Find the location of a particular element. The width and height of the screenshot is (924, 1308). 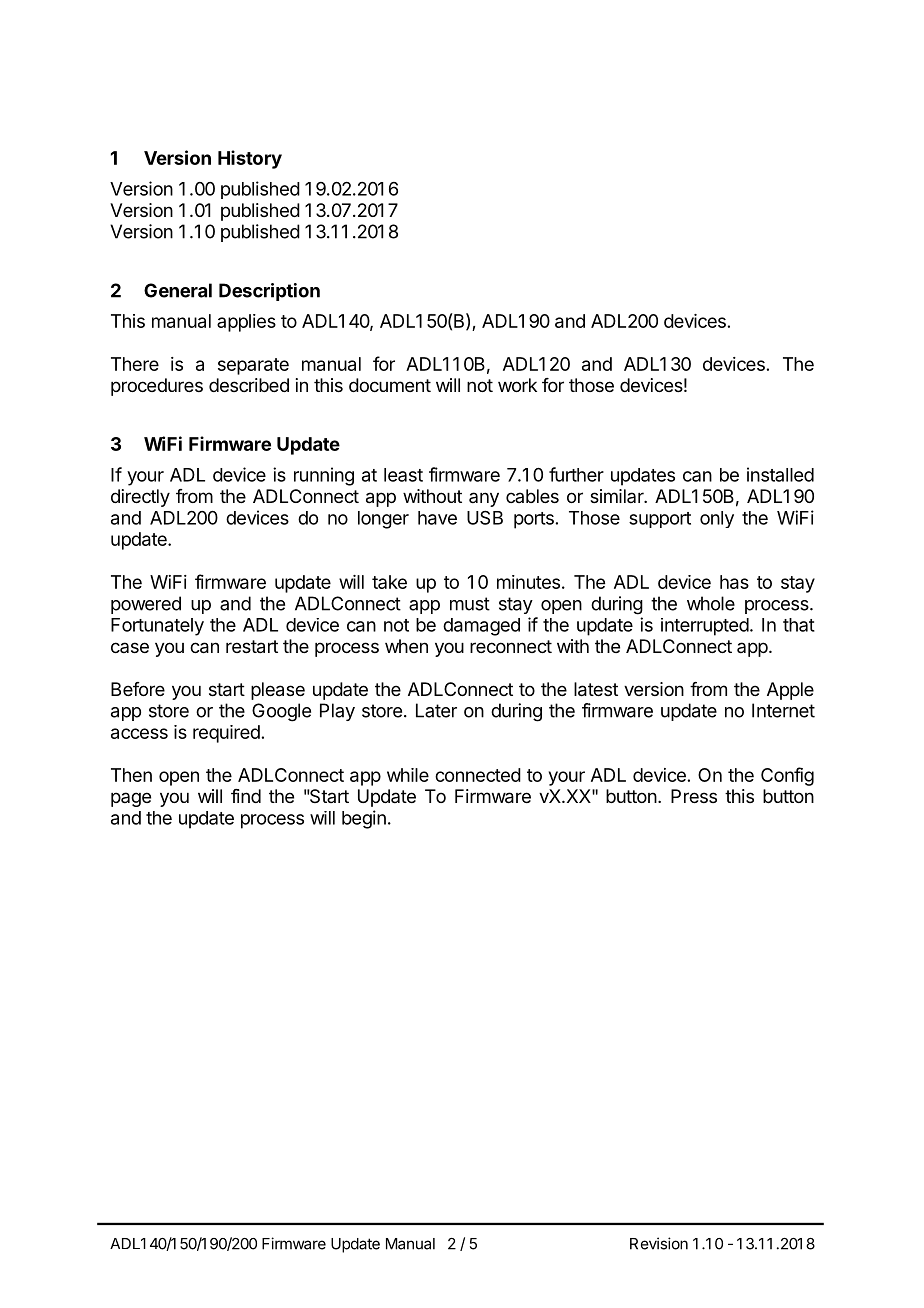

Later is located at coordinates (436, 710).
